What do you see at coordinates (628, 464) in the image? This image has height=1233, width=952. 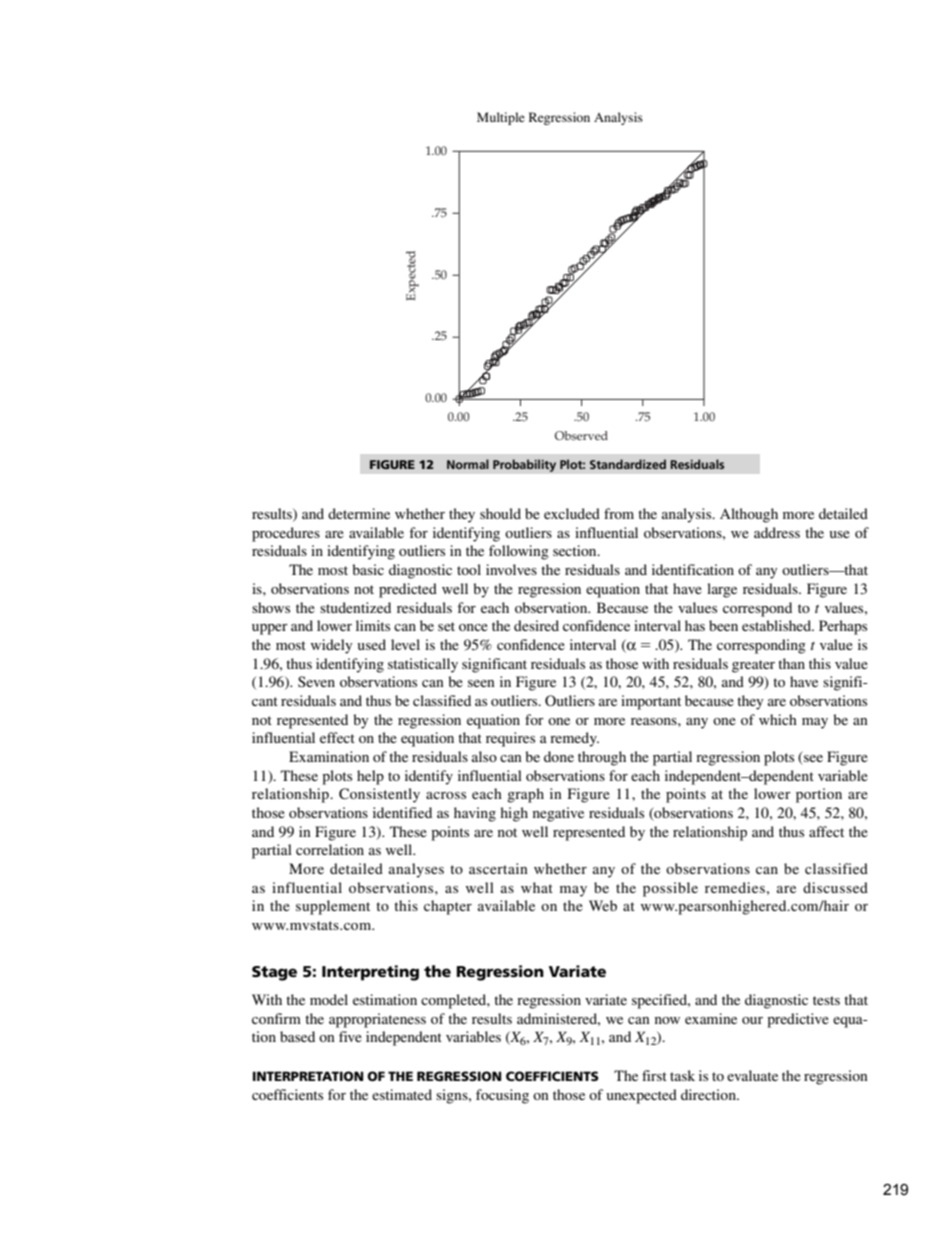 I see `Standardized` at bounding box center [628, 464].
